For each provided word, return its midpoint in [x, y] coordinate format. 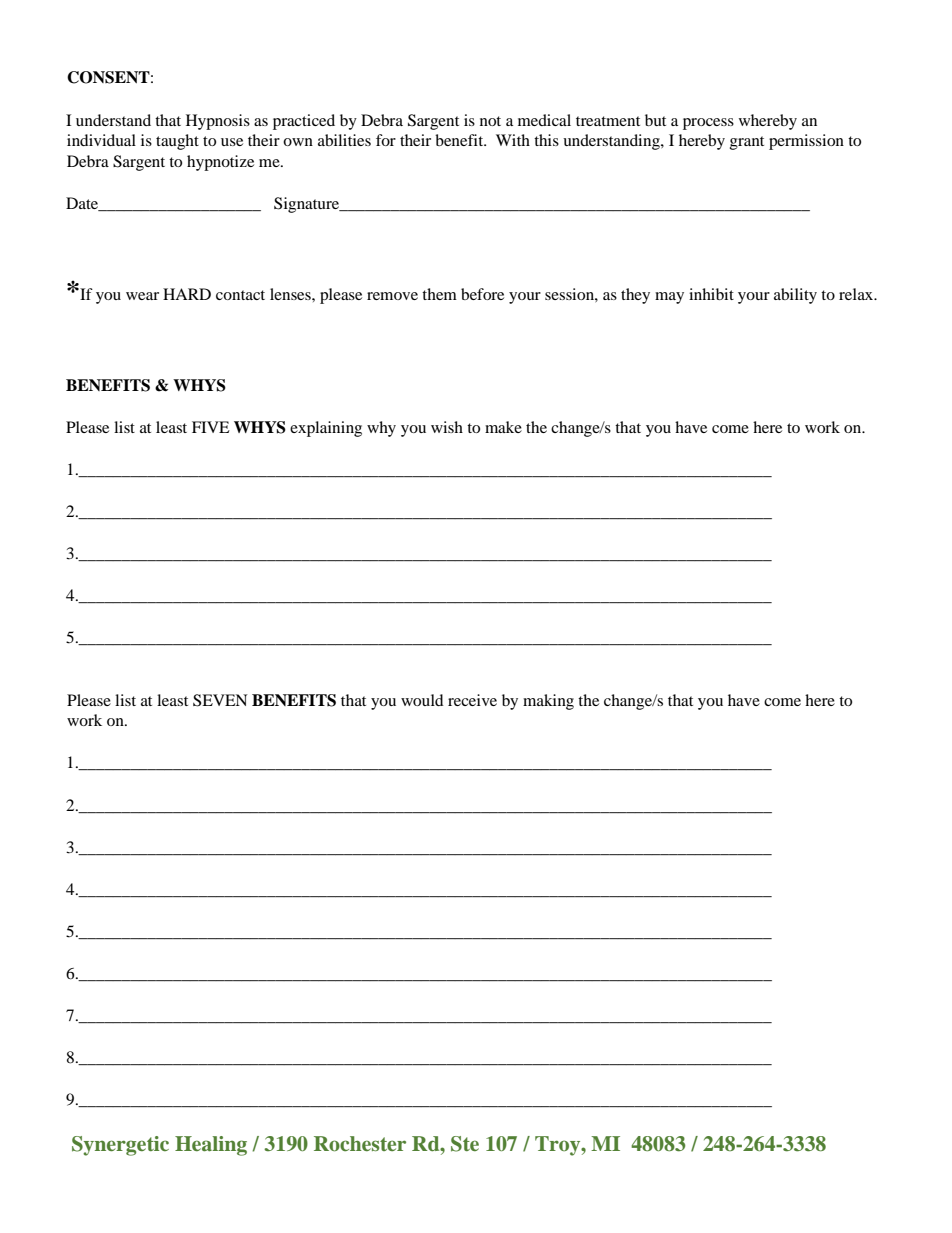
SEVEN [220, 700]
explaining [326, 429]
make [503, 427]
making [548, 702]
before [482, 294]
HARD [187, 294]
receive [472, 700]
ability [795, 296]
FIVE [211, 427]
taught [177, 142]
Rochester [360, 1144]
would [422, 700]
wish [447, 427]
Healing [211, 1146]
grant [747, 143]
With [513, 140]
